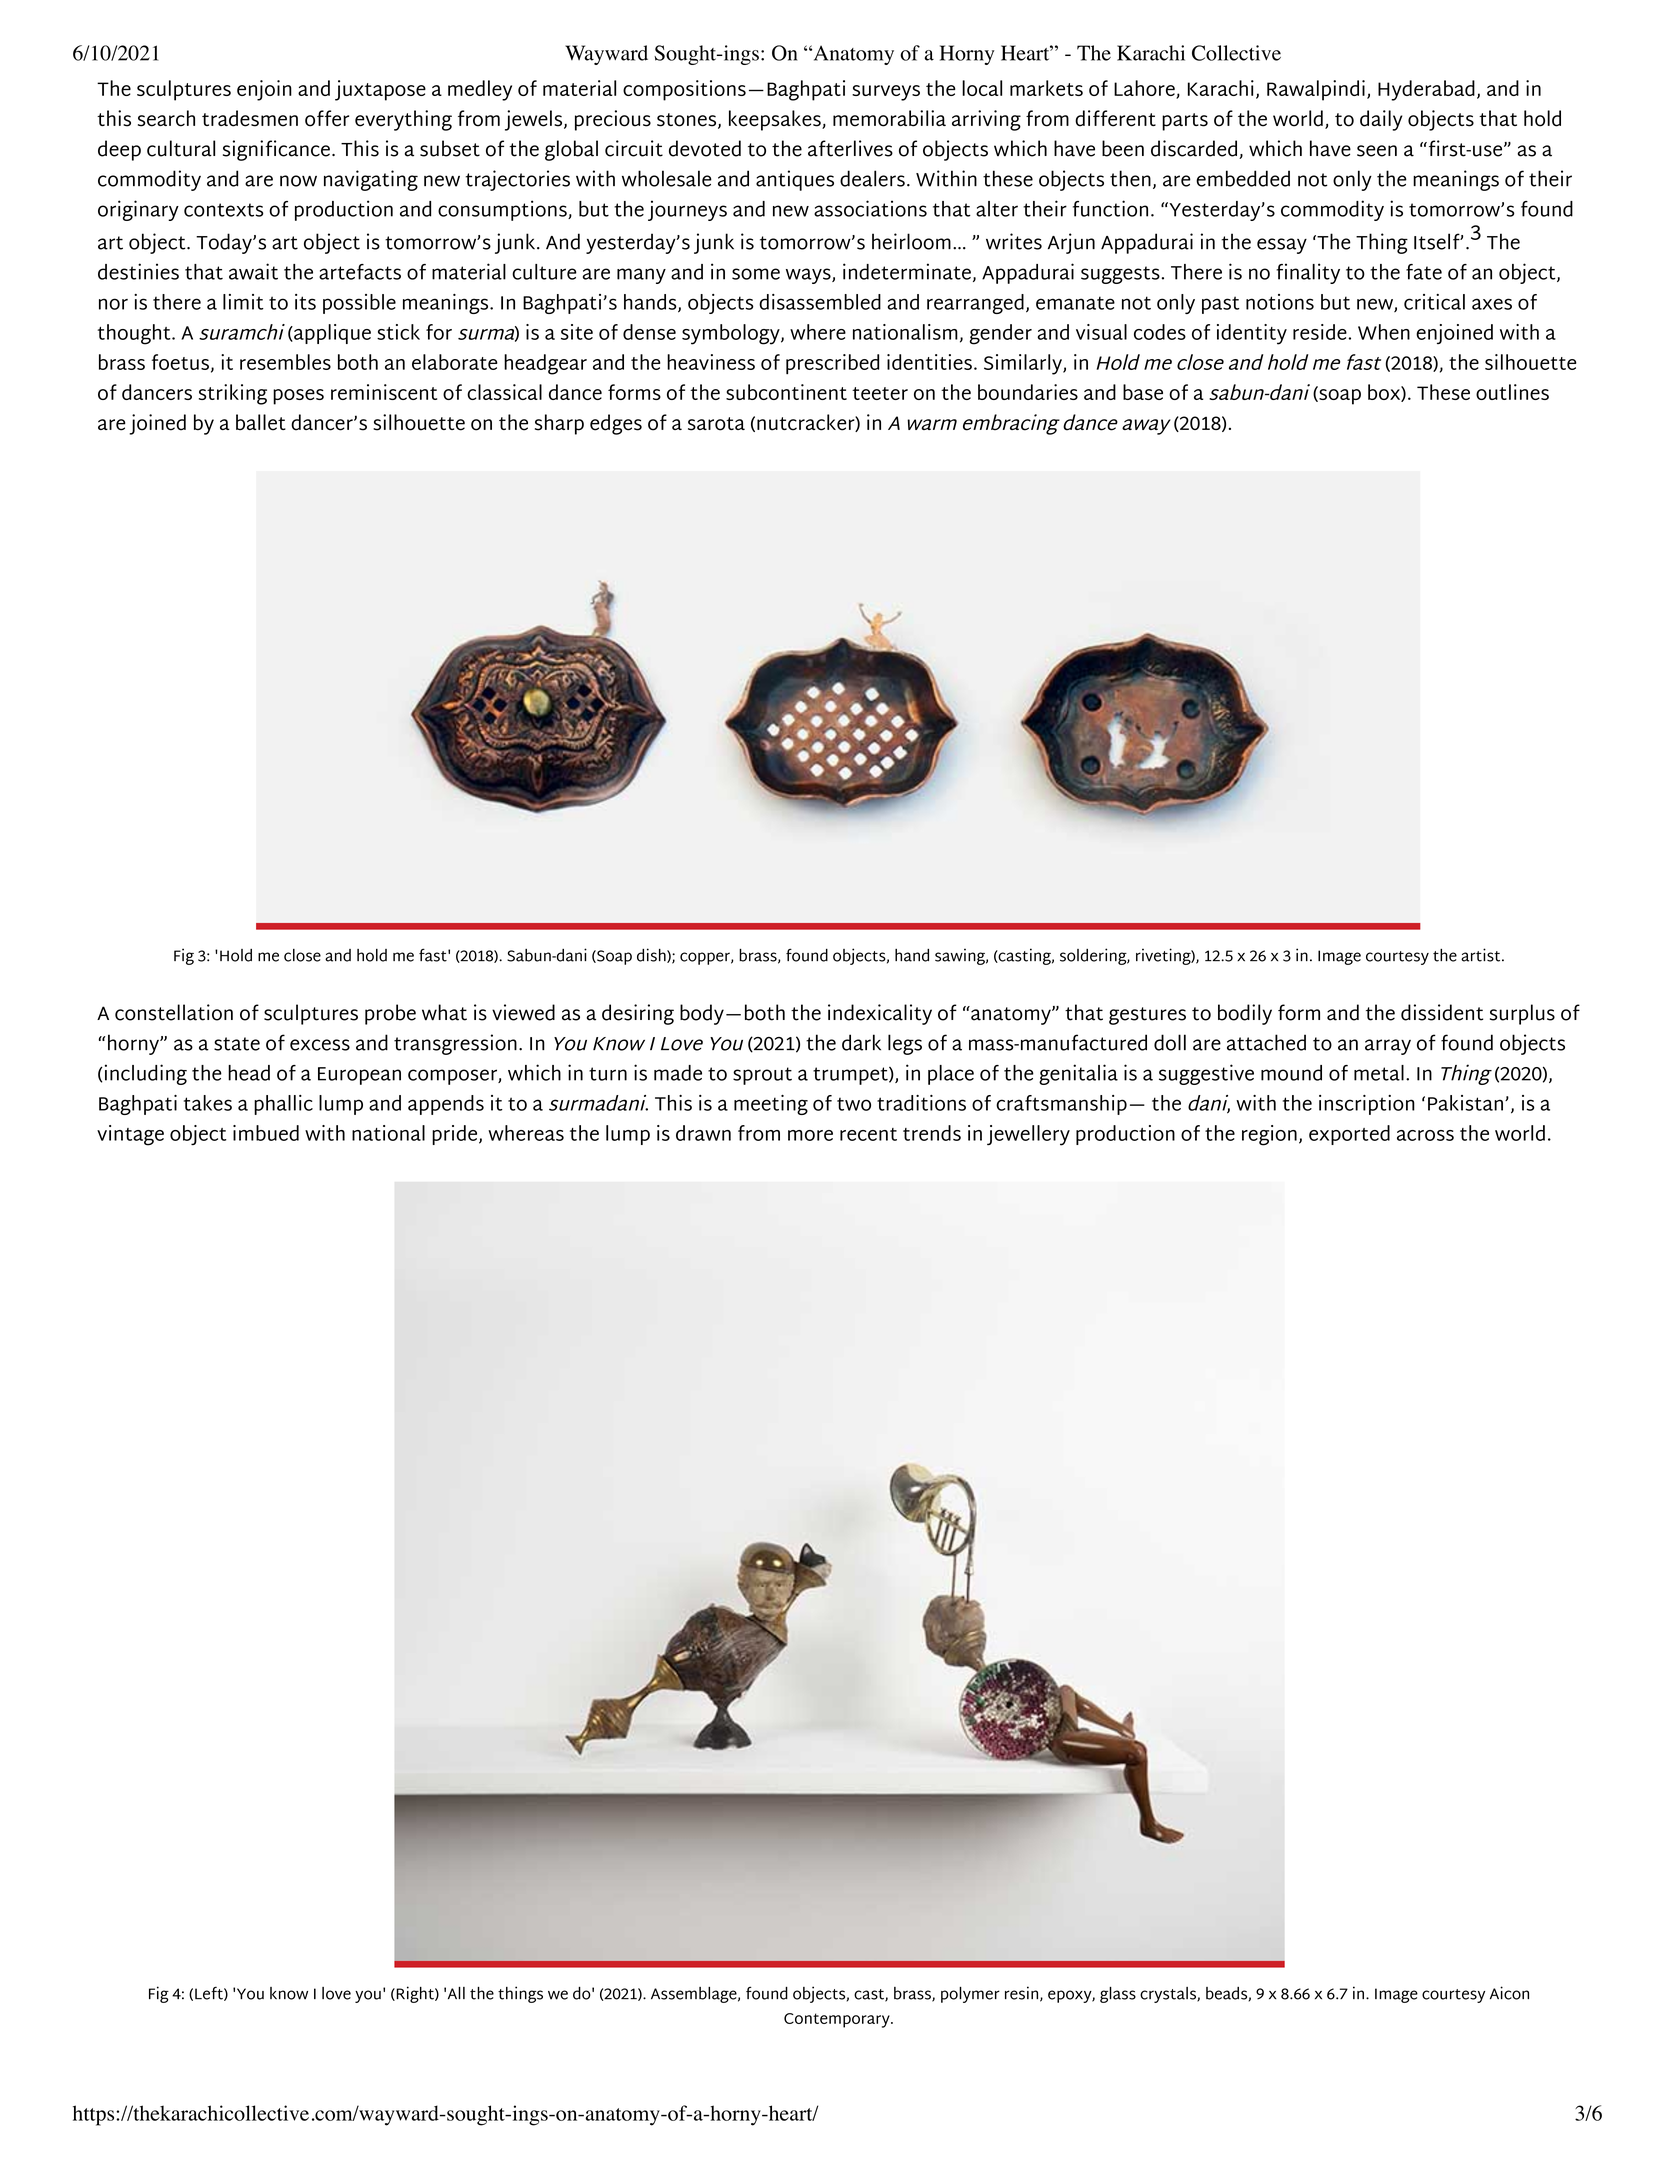  What do you see at coordinates (795, 180) in the screenshot?
I see `antiques` at bounding box center [795, 180].
